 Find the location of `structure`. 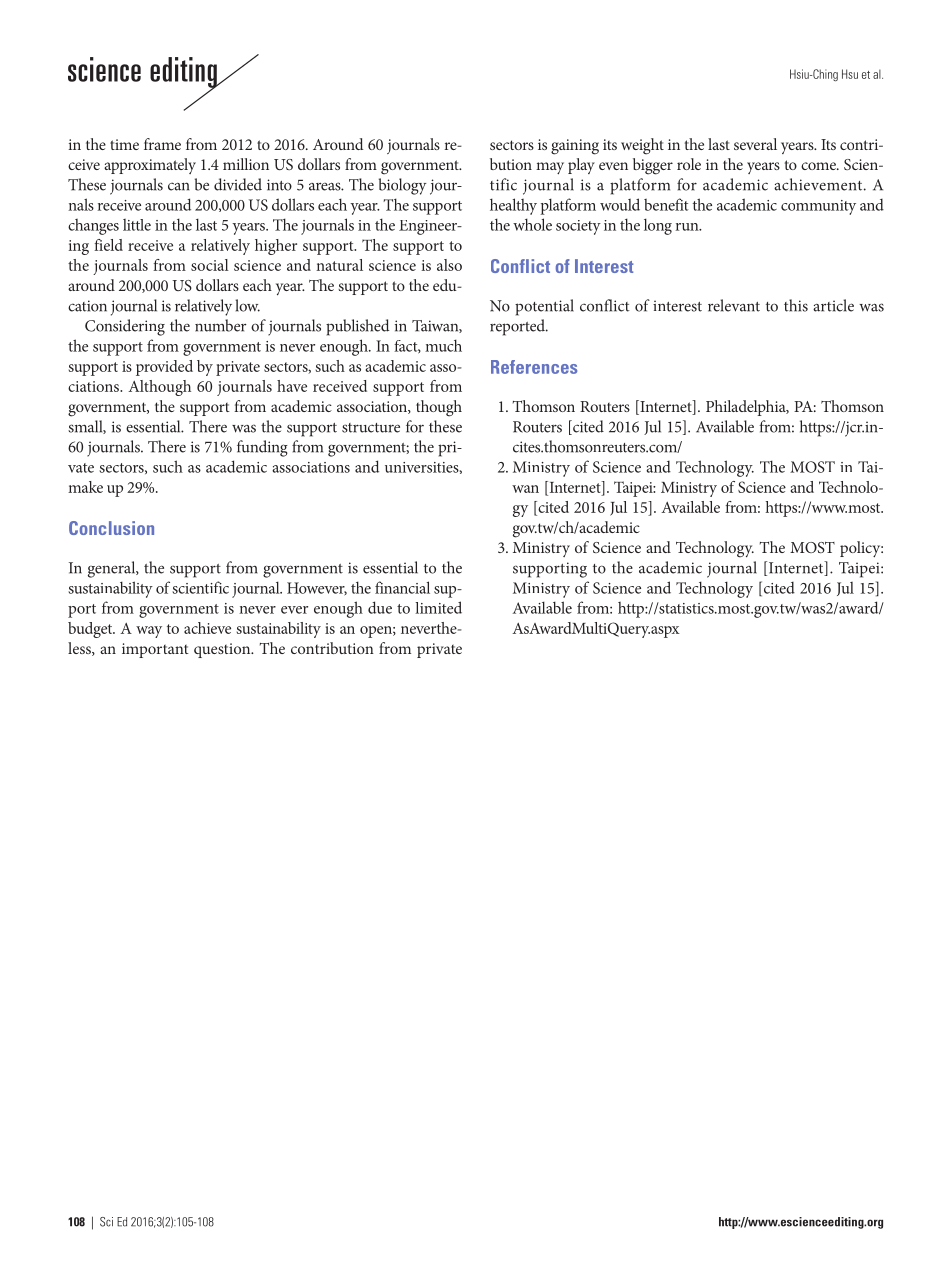

structure is located at coordinates (371, 428).
